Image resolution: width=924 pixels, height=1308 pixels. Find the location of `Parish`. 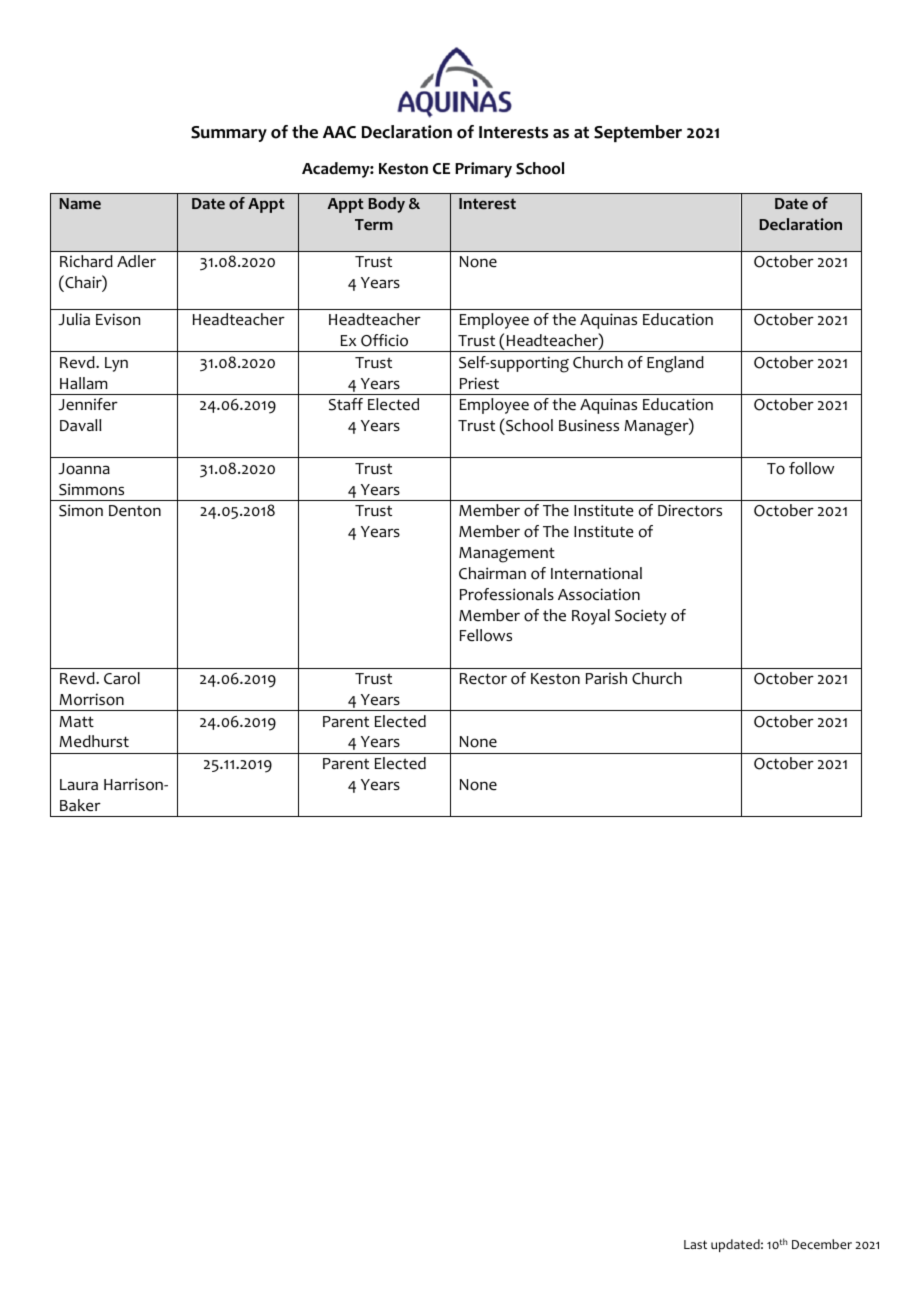

Parish is located at coordinates (606, 678).
